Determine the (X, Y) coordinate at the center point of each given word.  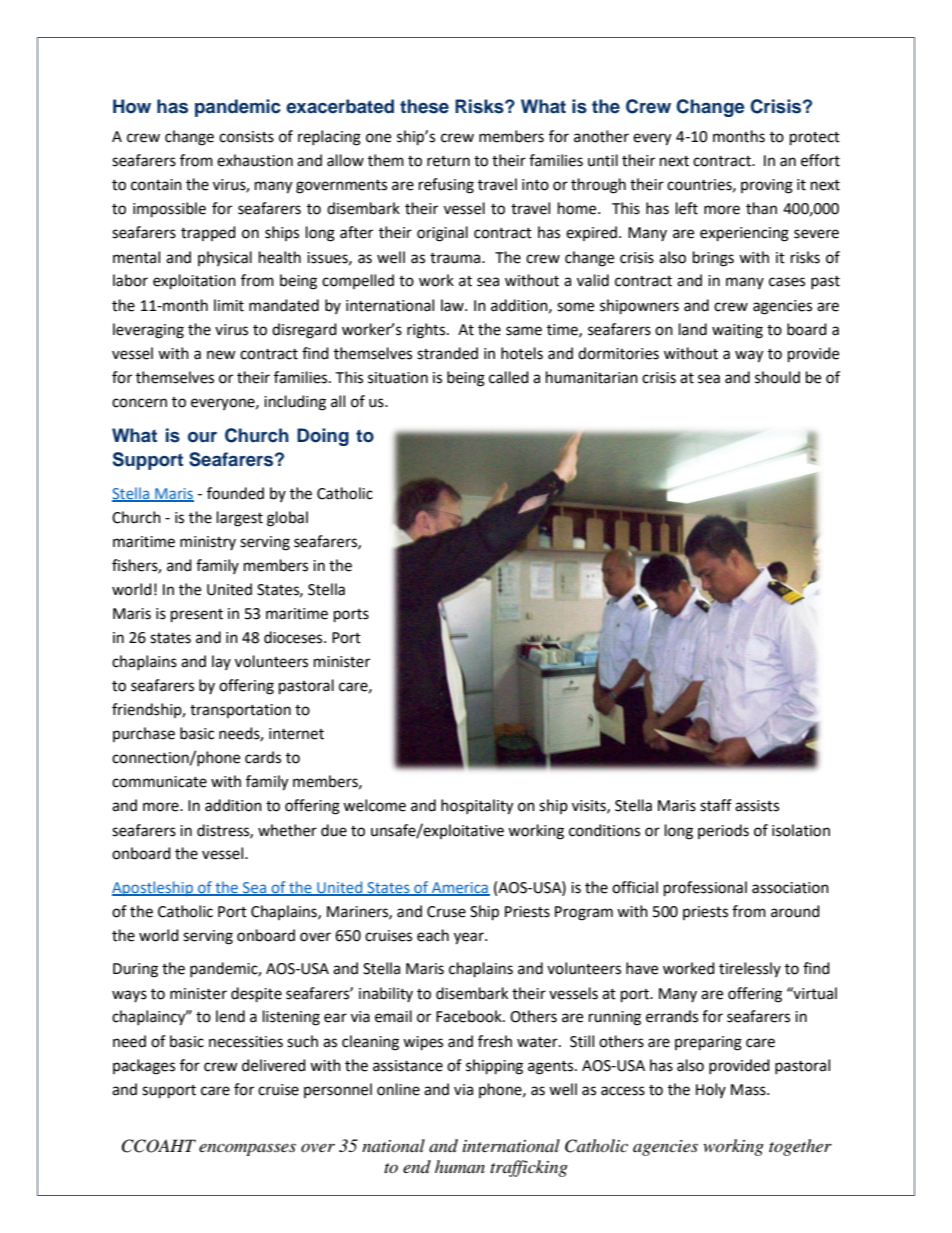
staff (716, 805)
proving (767, 186)
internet (296, 734)
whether (287, 830)
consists (246, 137)
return (448, 161)
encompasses (247, 1149)
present (197, 616)
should (777, 377)
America (460, 889)
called (509, 377)
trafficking (529, 1168)
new (221, 355)
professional (705, 889)
